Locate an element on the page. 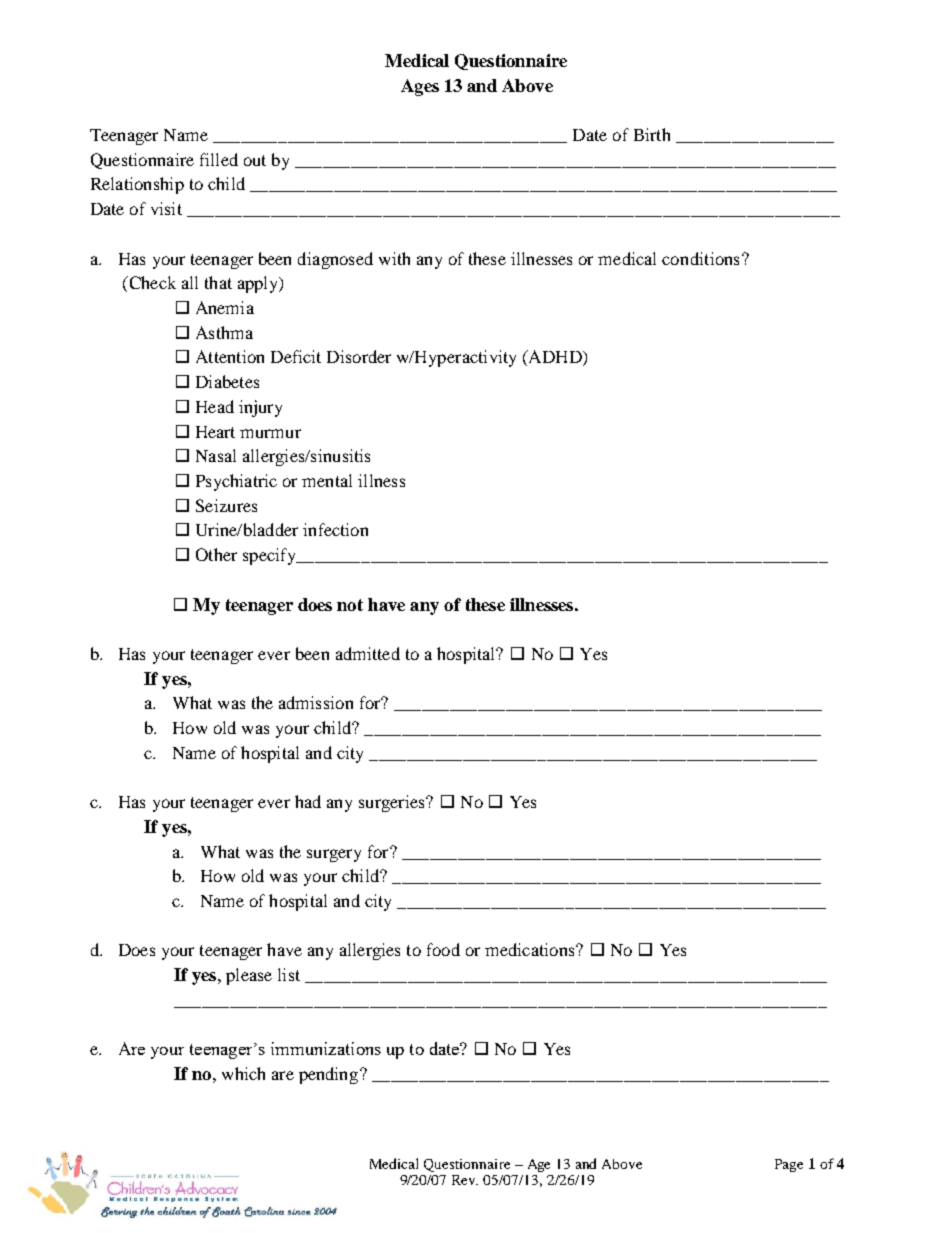 Image resolution: width=952 pixels, height=1233 pixels. which is located at coordinates (243, 1073).
